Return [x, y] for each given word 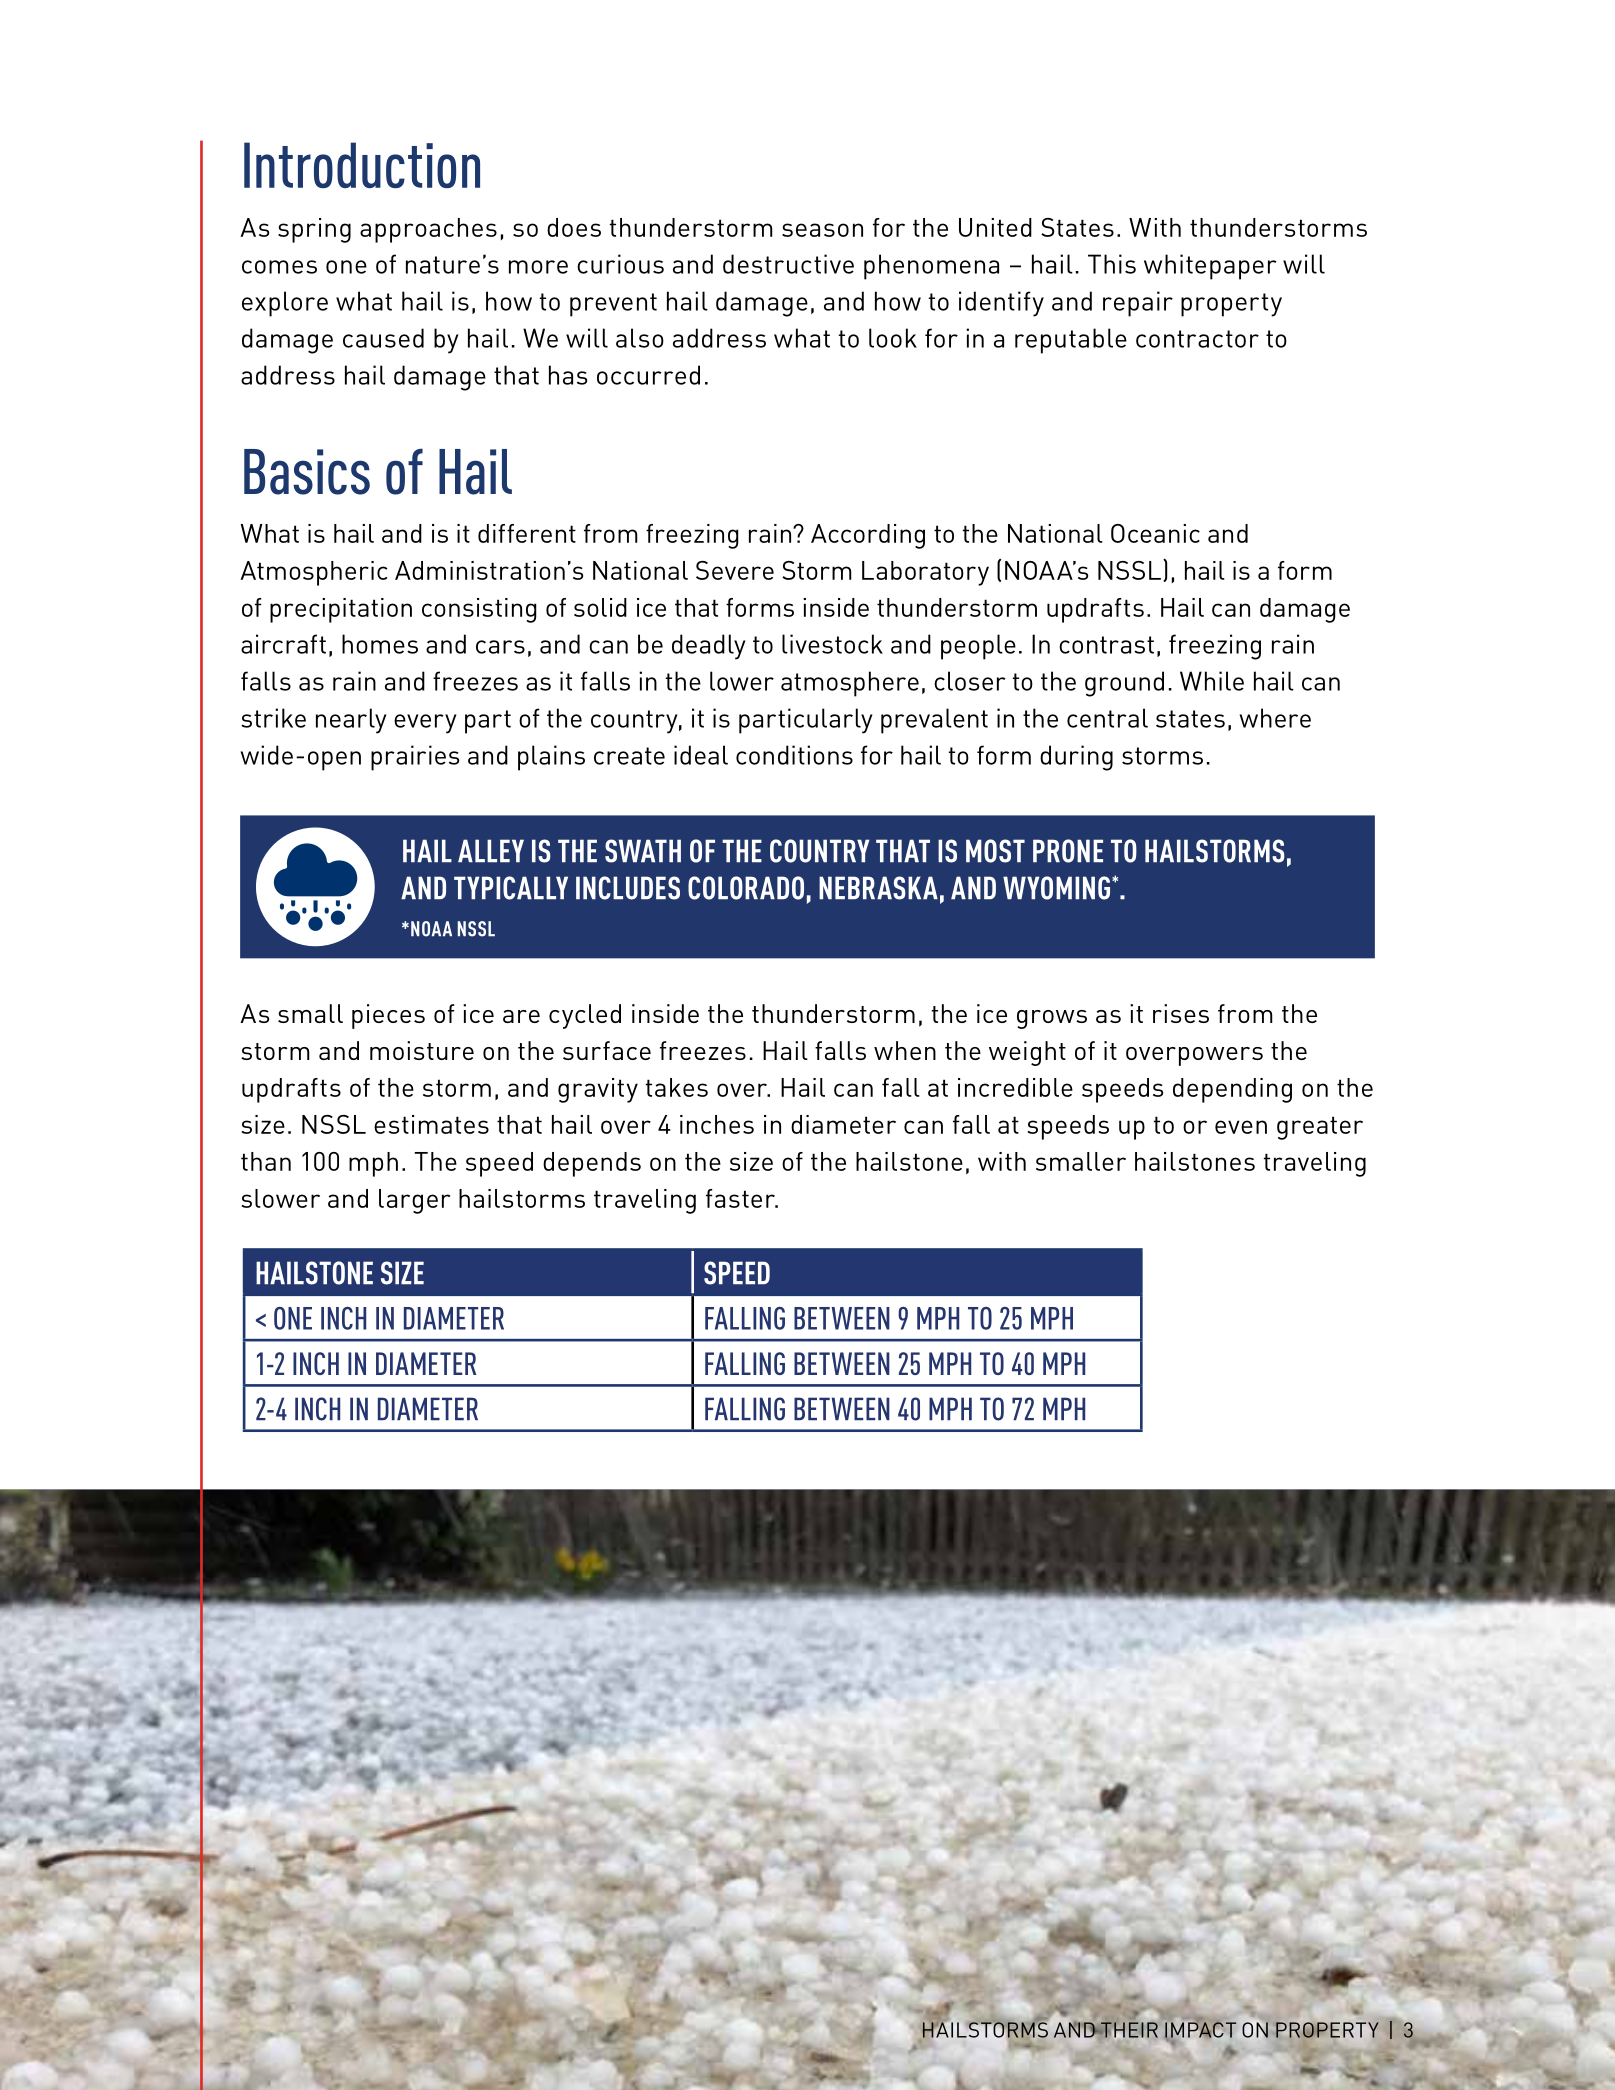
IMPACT [1200, 2030]
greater [1320, 1128]
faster [741, 1198]
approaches [428, 230]
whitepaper [1210, 267]
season [822, 230]
